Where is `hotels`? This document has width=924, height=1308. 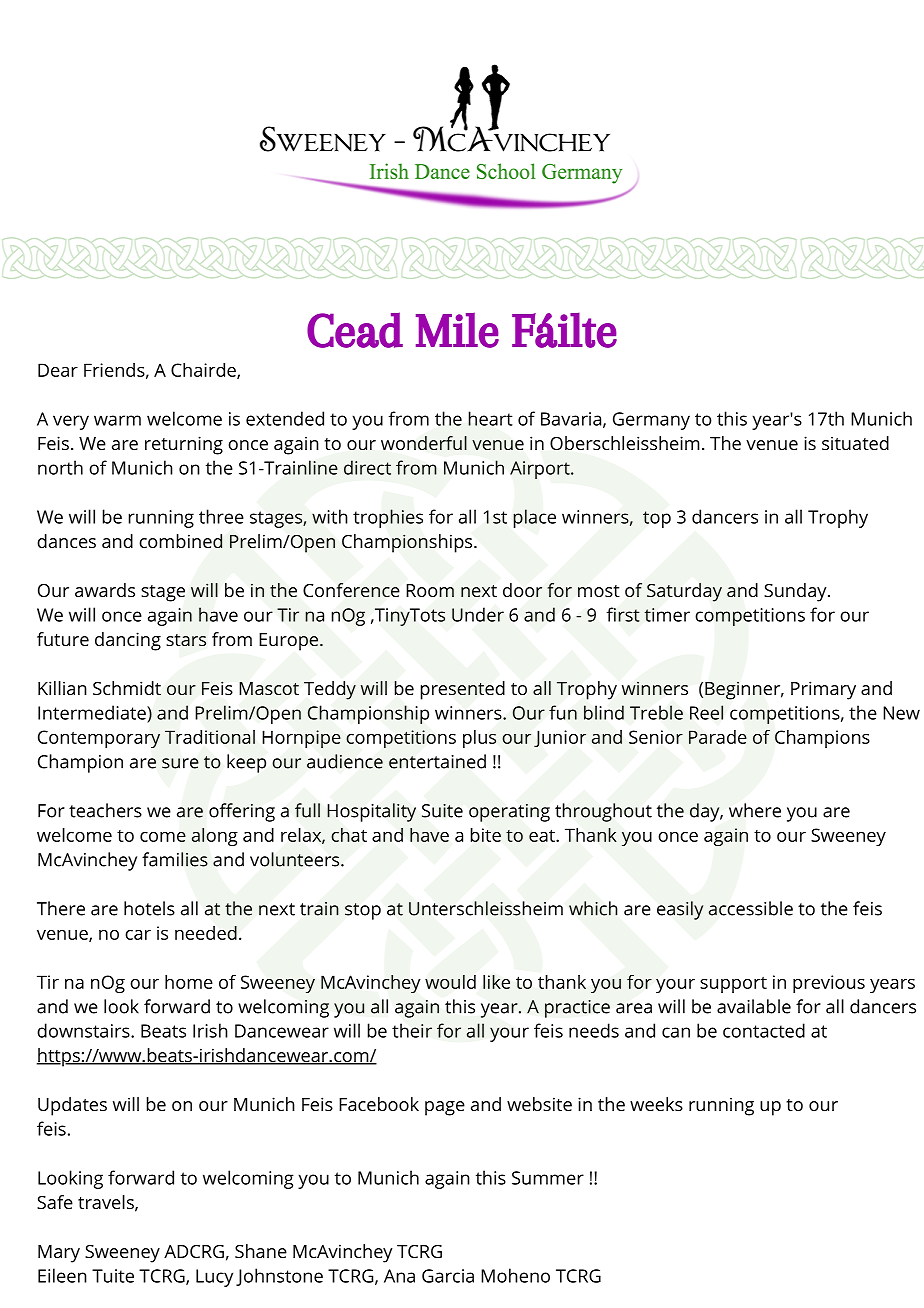
hotels is located at coordinates (149, 908).
